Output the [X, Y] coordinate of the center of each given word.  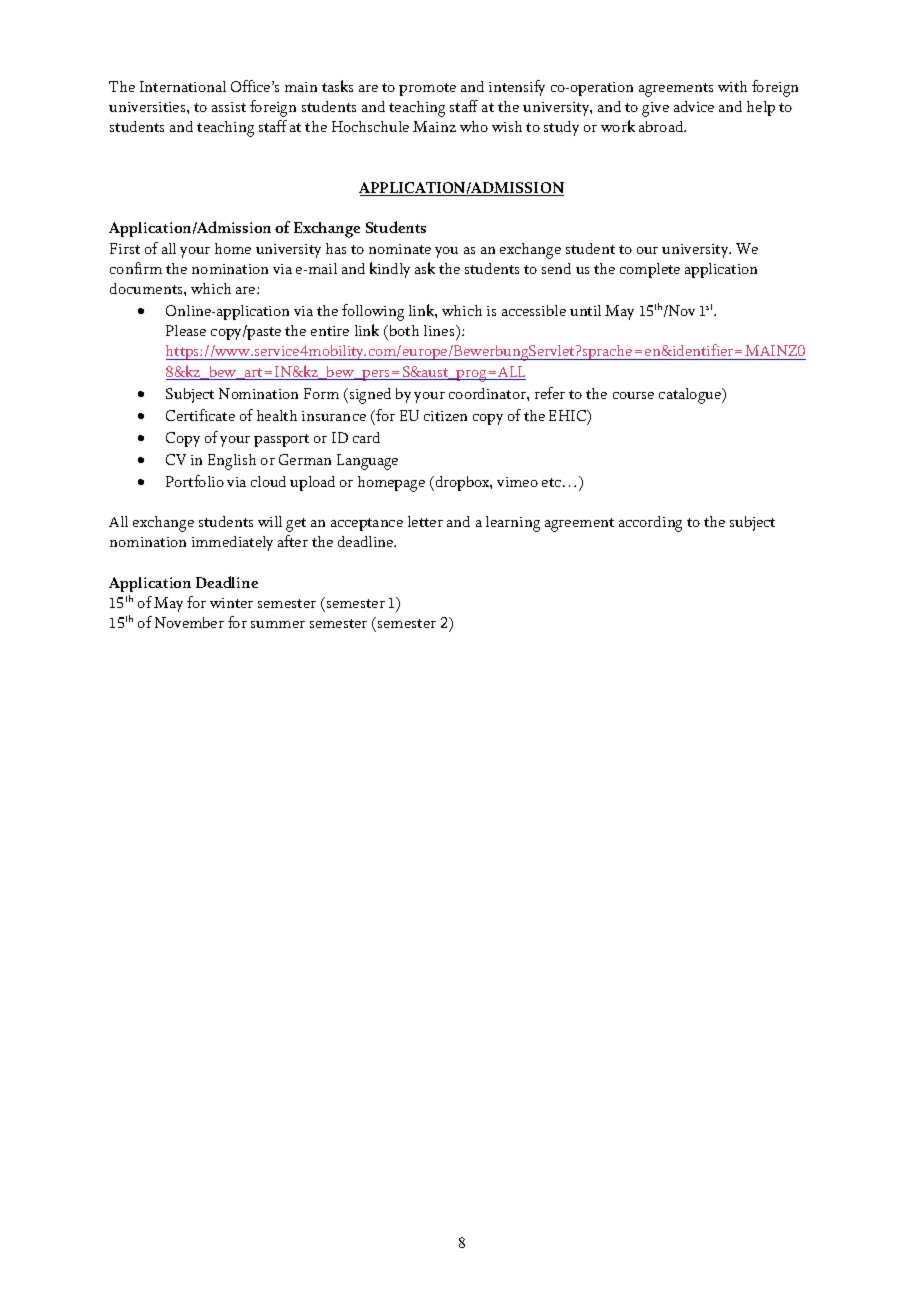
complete [650, 270]
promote [427, 89]
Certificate [200, 415]
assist [229, 107]
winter [231, 603]
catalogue [691, 396]
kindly [390, 270]
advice [694, 106]
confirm [136, 268]
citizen [445, 416]
